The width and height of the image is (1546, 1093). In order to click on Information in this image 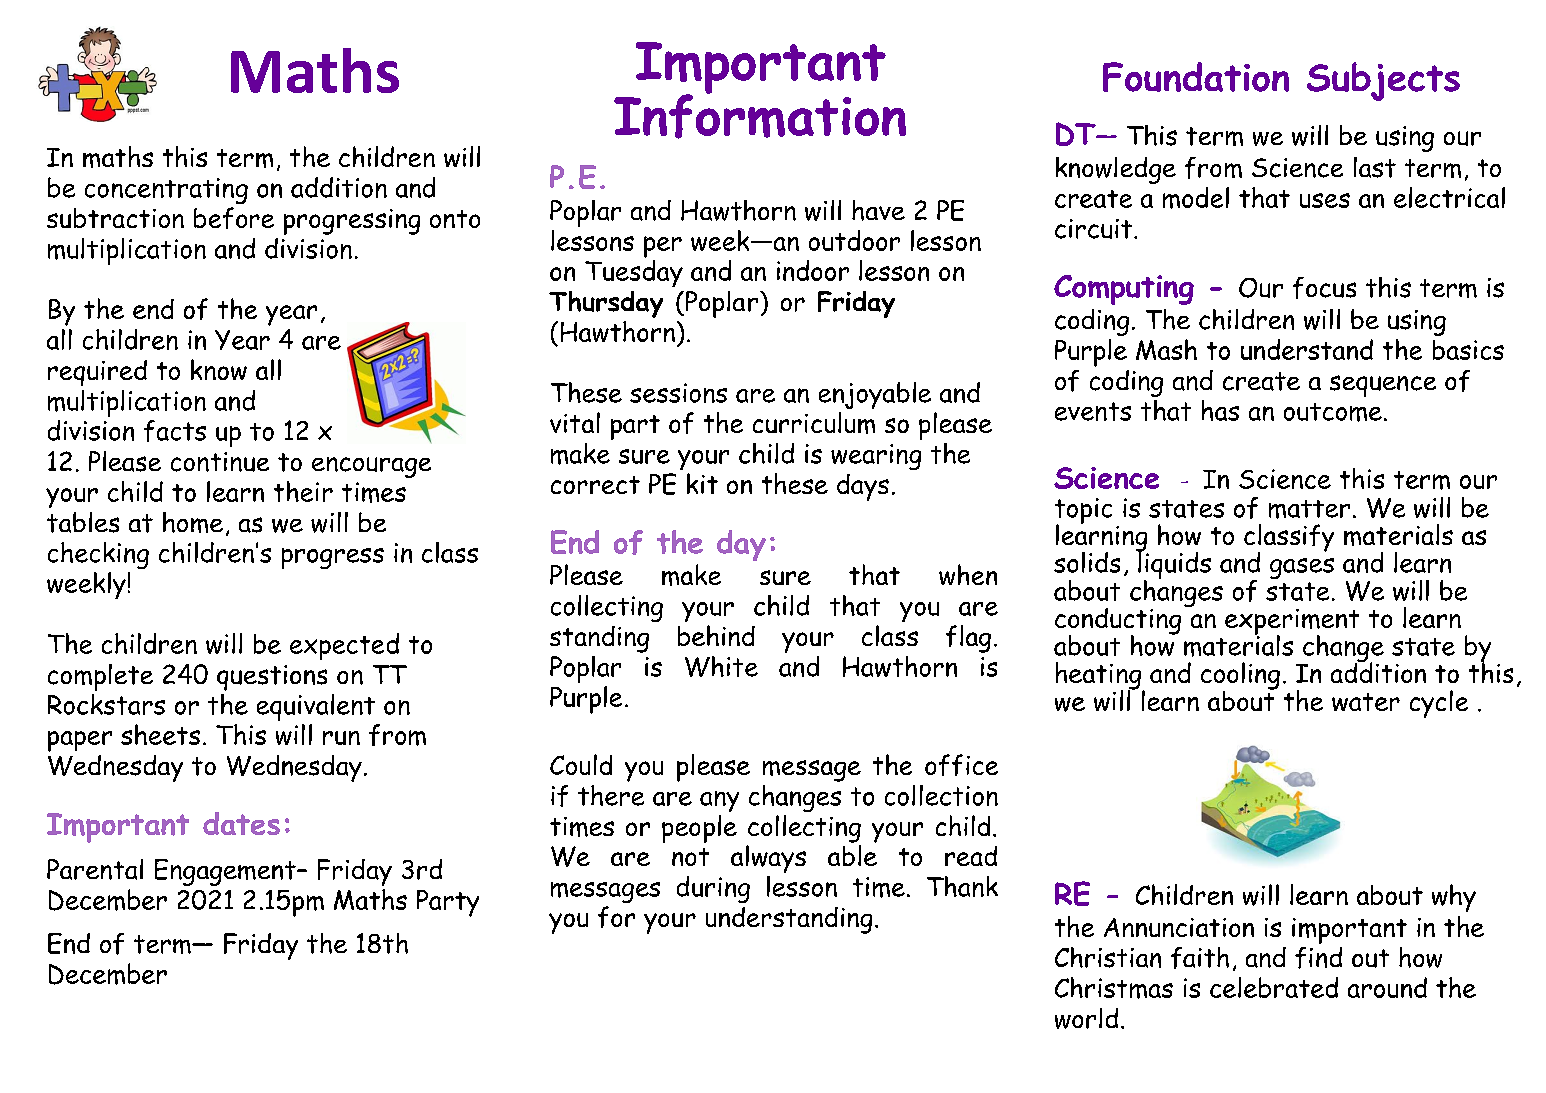, I will do `click(760, 115)`.
